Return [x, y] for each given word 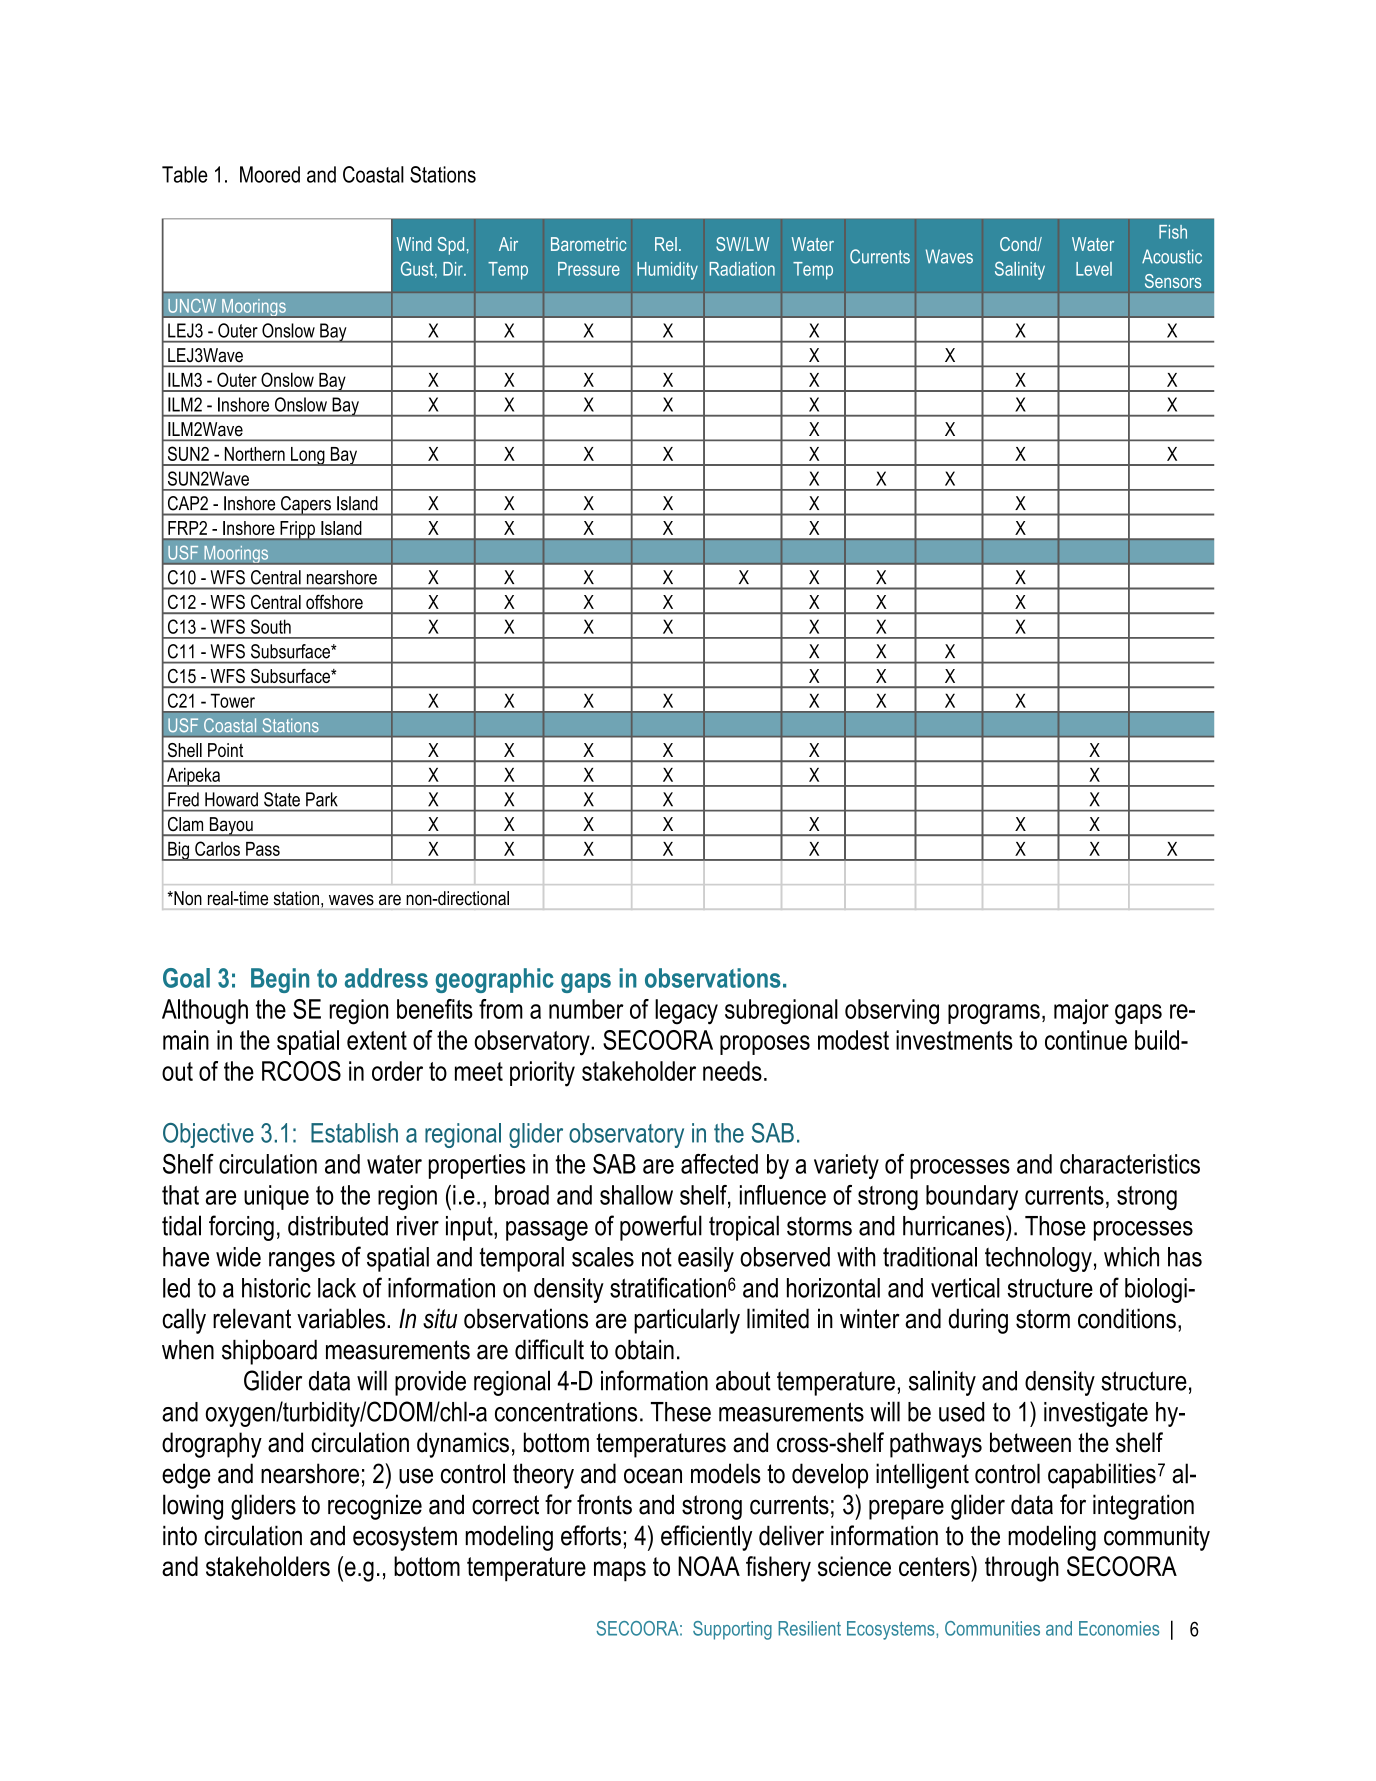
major [1081, 1012]
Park [322, 799]
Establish [354, 1133]
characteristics [1130, 1164]
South [271, 626]
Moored [270, 174]
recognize [375, 1507]
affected [719, 1164]
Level [1094, 269]
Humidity [667, 271]
